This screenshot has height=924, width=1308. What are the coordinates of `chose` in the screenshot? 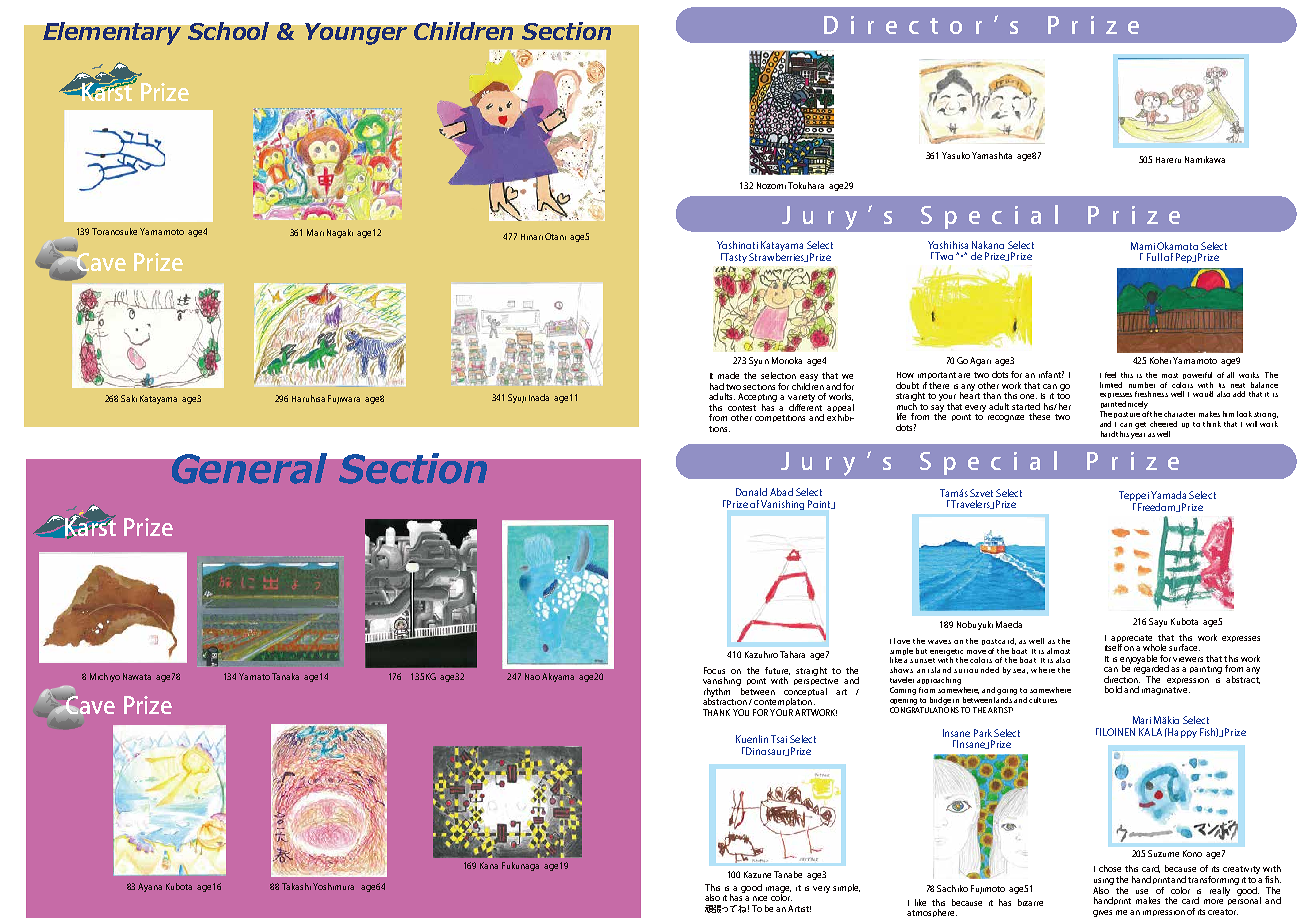 It's located at (1110, 868).
